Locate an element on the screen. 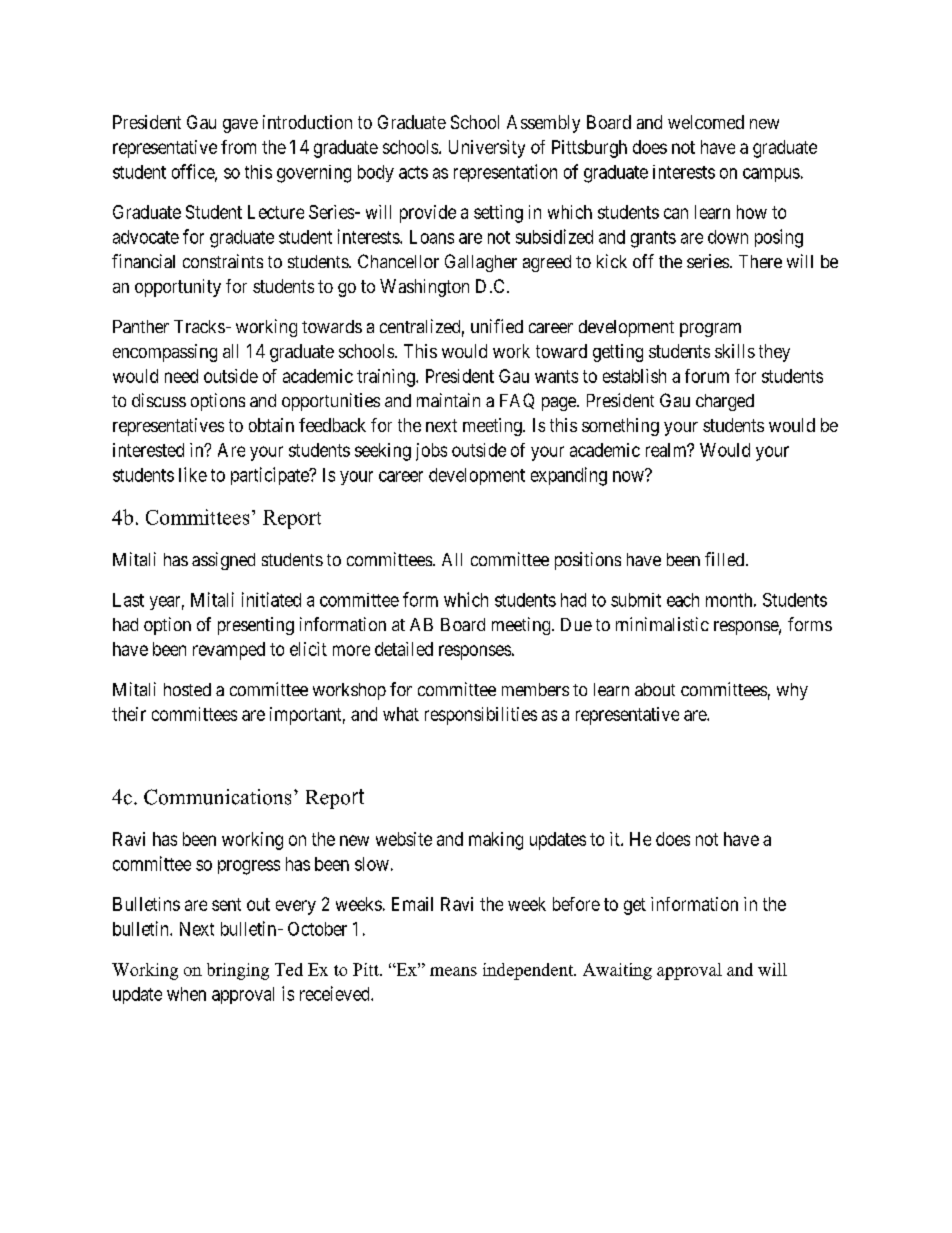 The image size is (952, 1233). from is located at coordinates (238, 147).
